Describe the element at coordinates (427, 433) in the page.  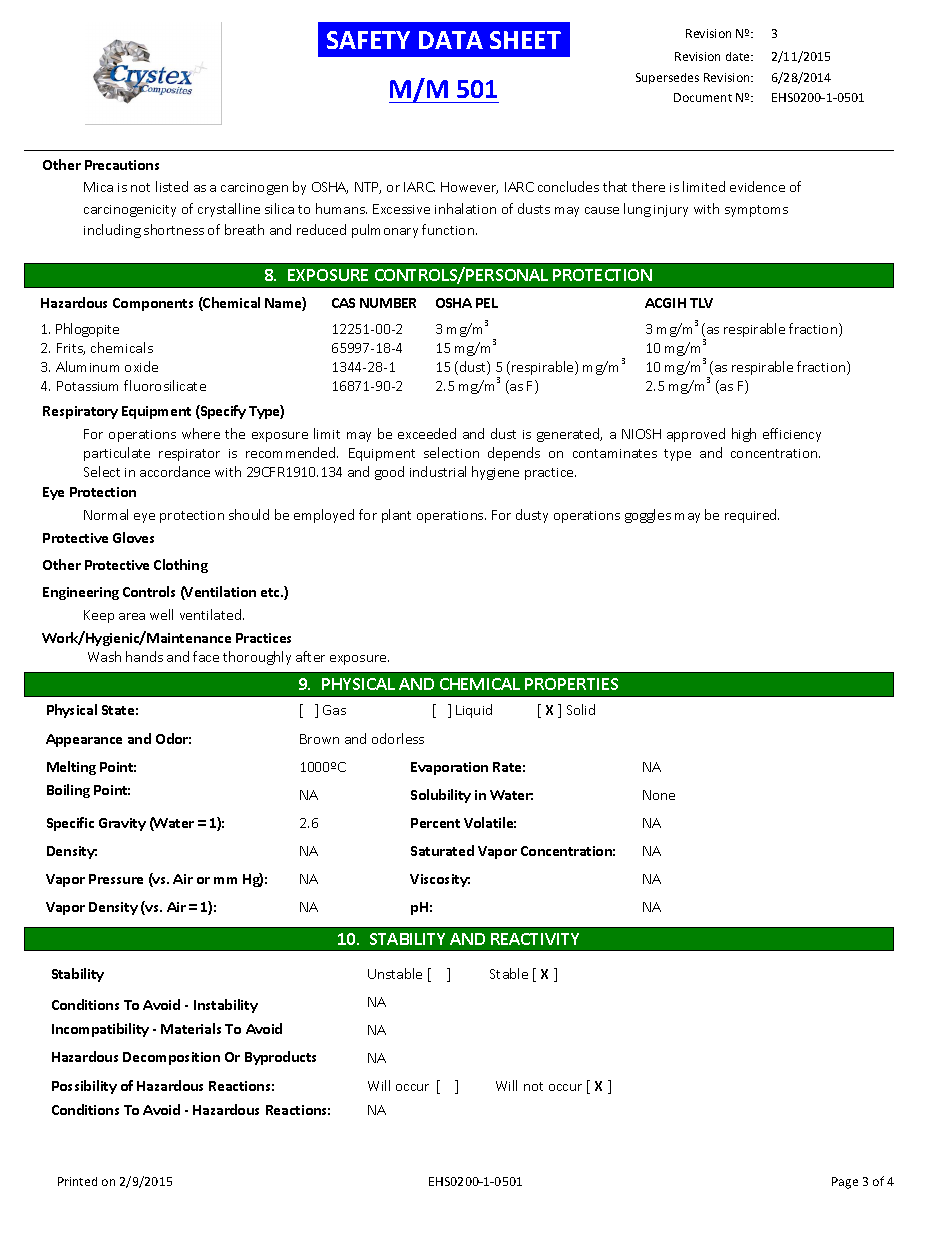
I see `exceeded` at that location.
